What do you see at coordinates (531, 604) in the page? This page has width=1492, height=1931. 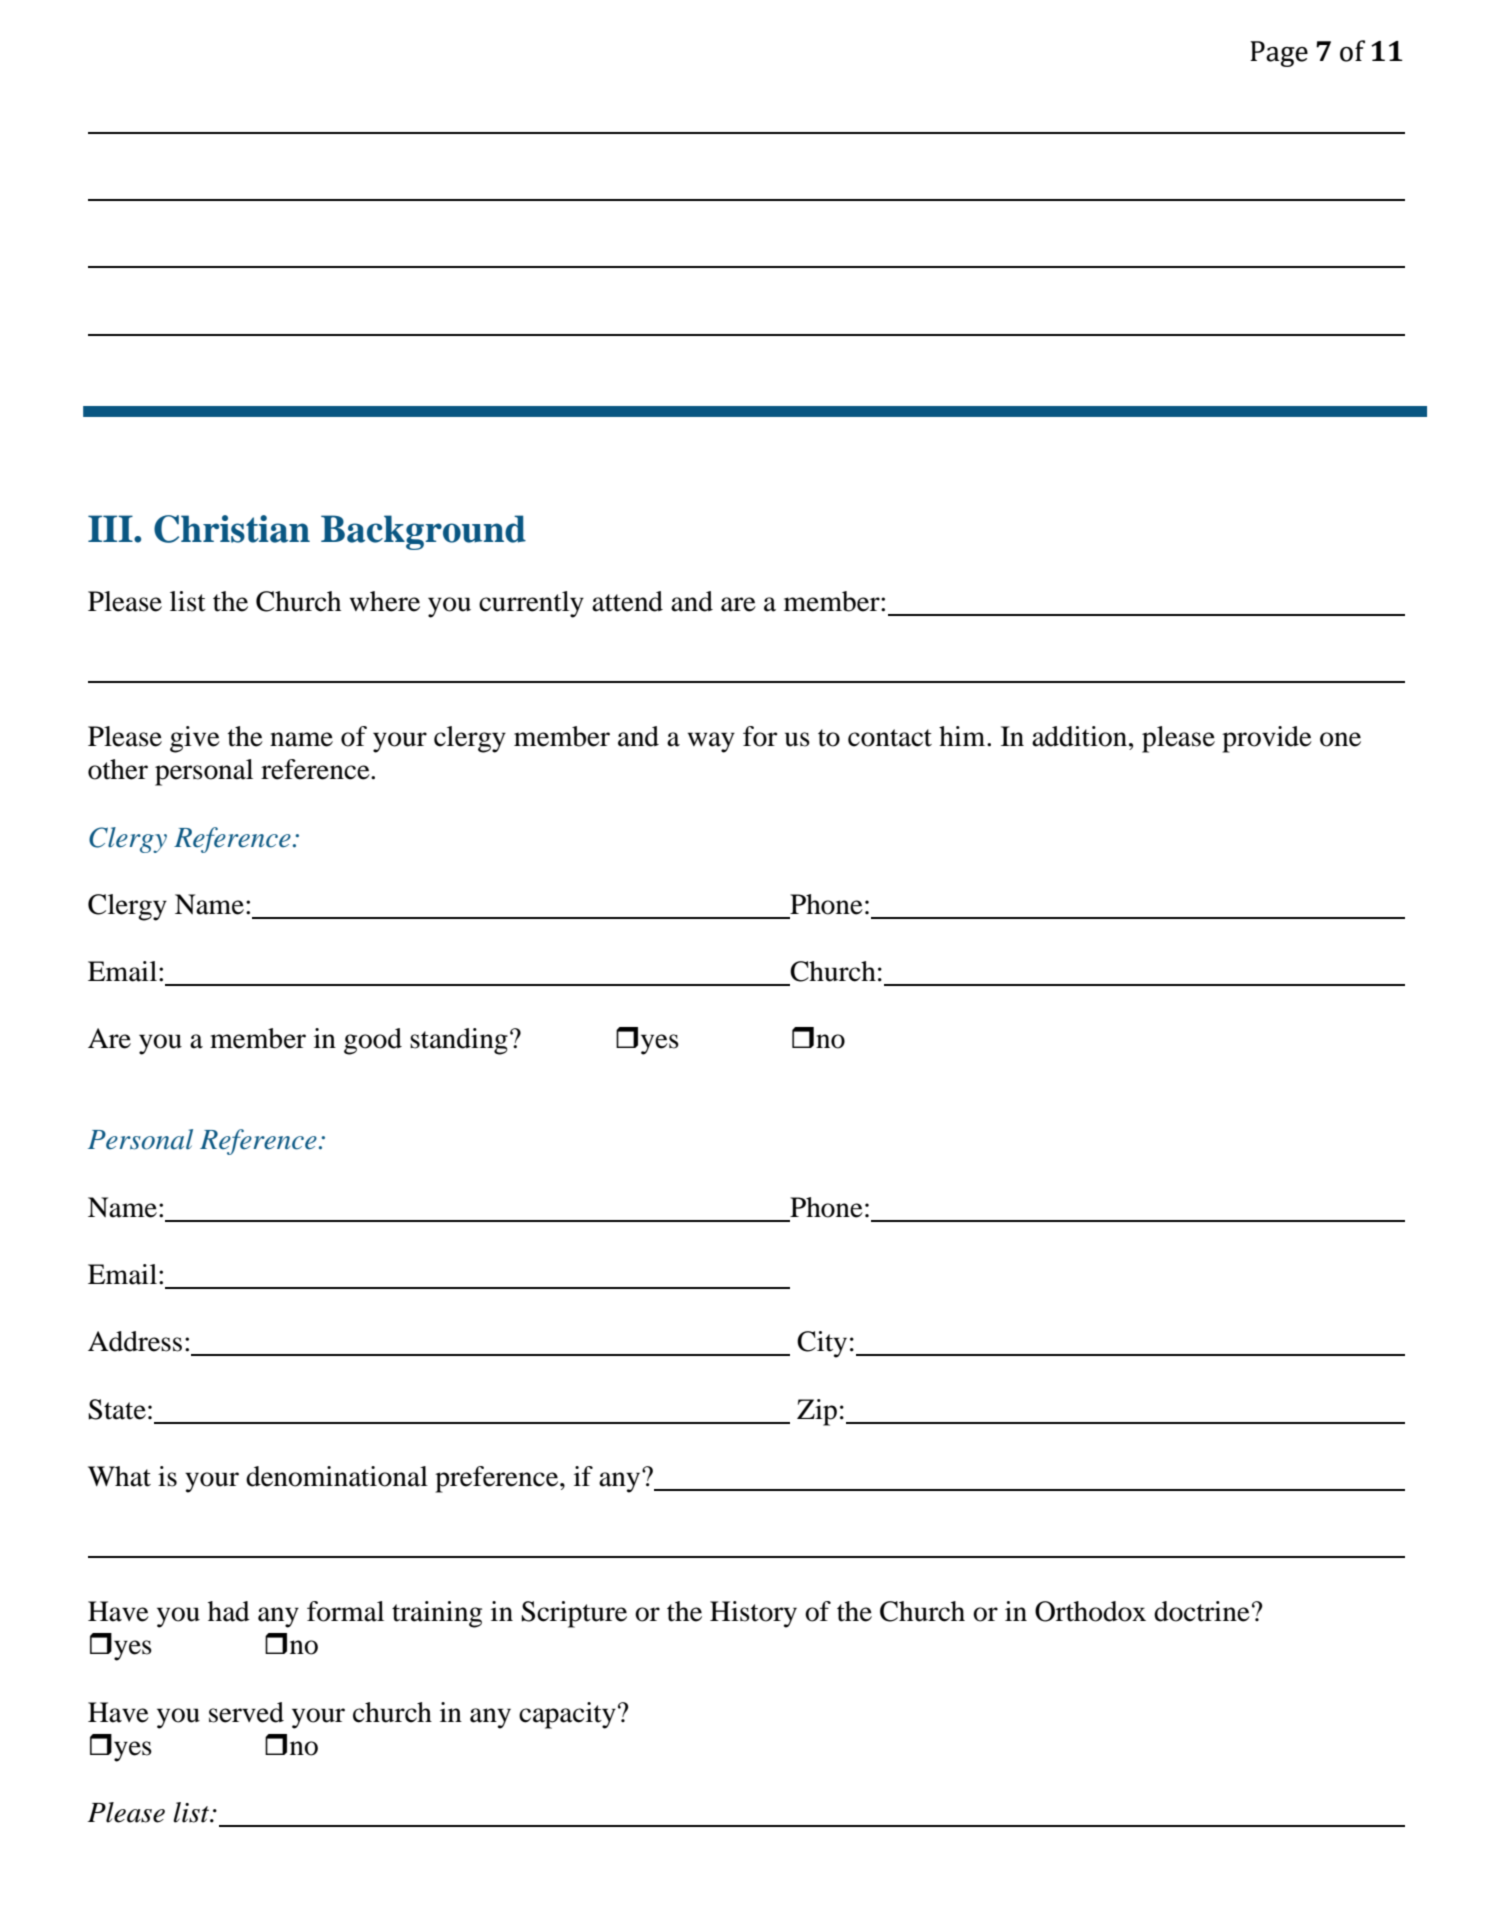 I see `currently` at bounding box center [531, 604].
